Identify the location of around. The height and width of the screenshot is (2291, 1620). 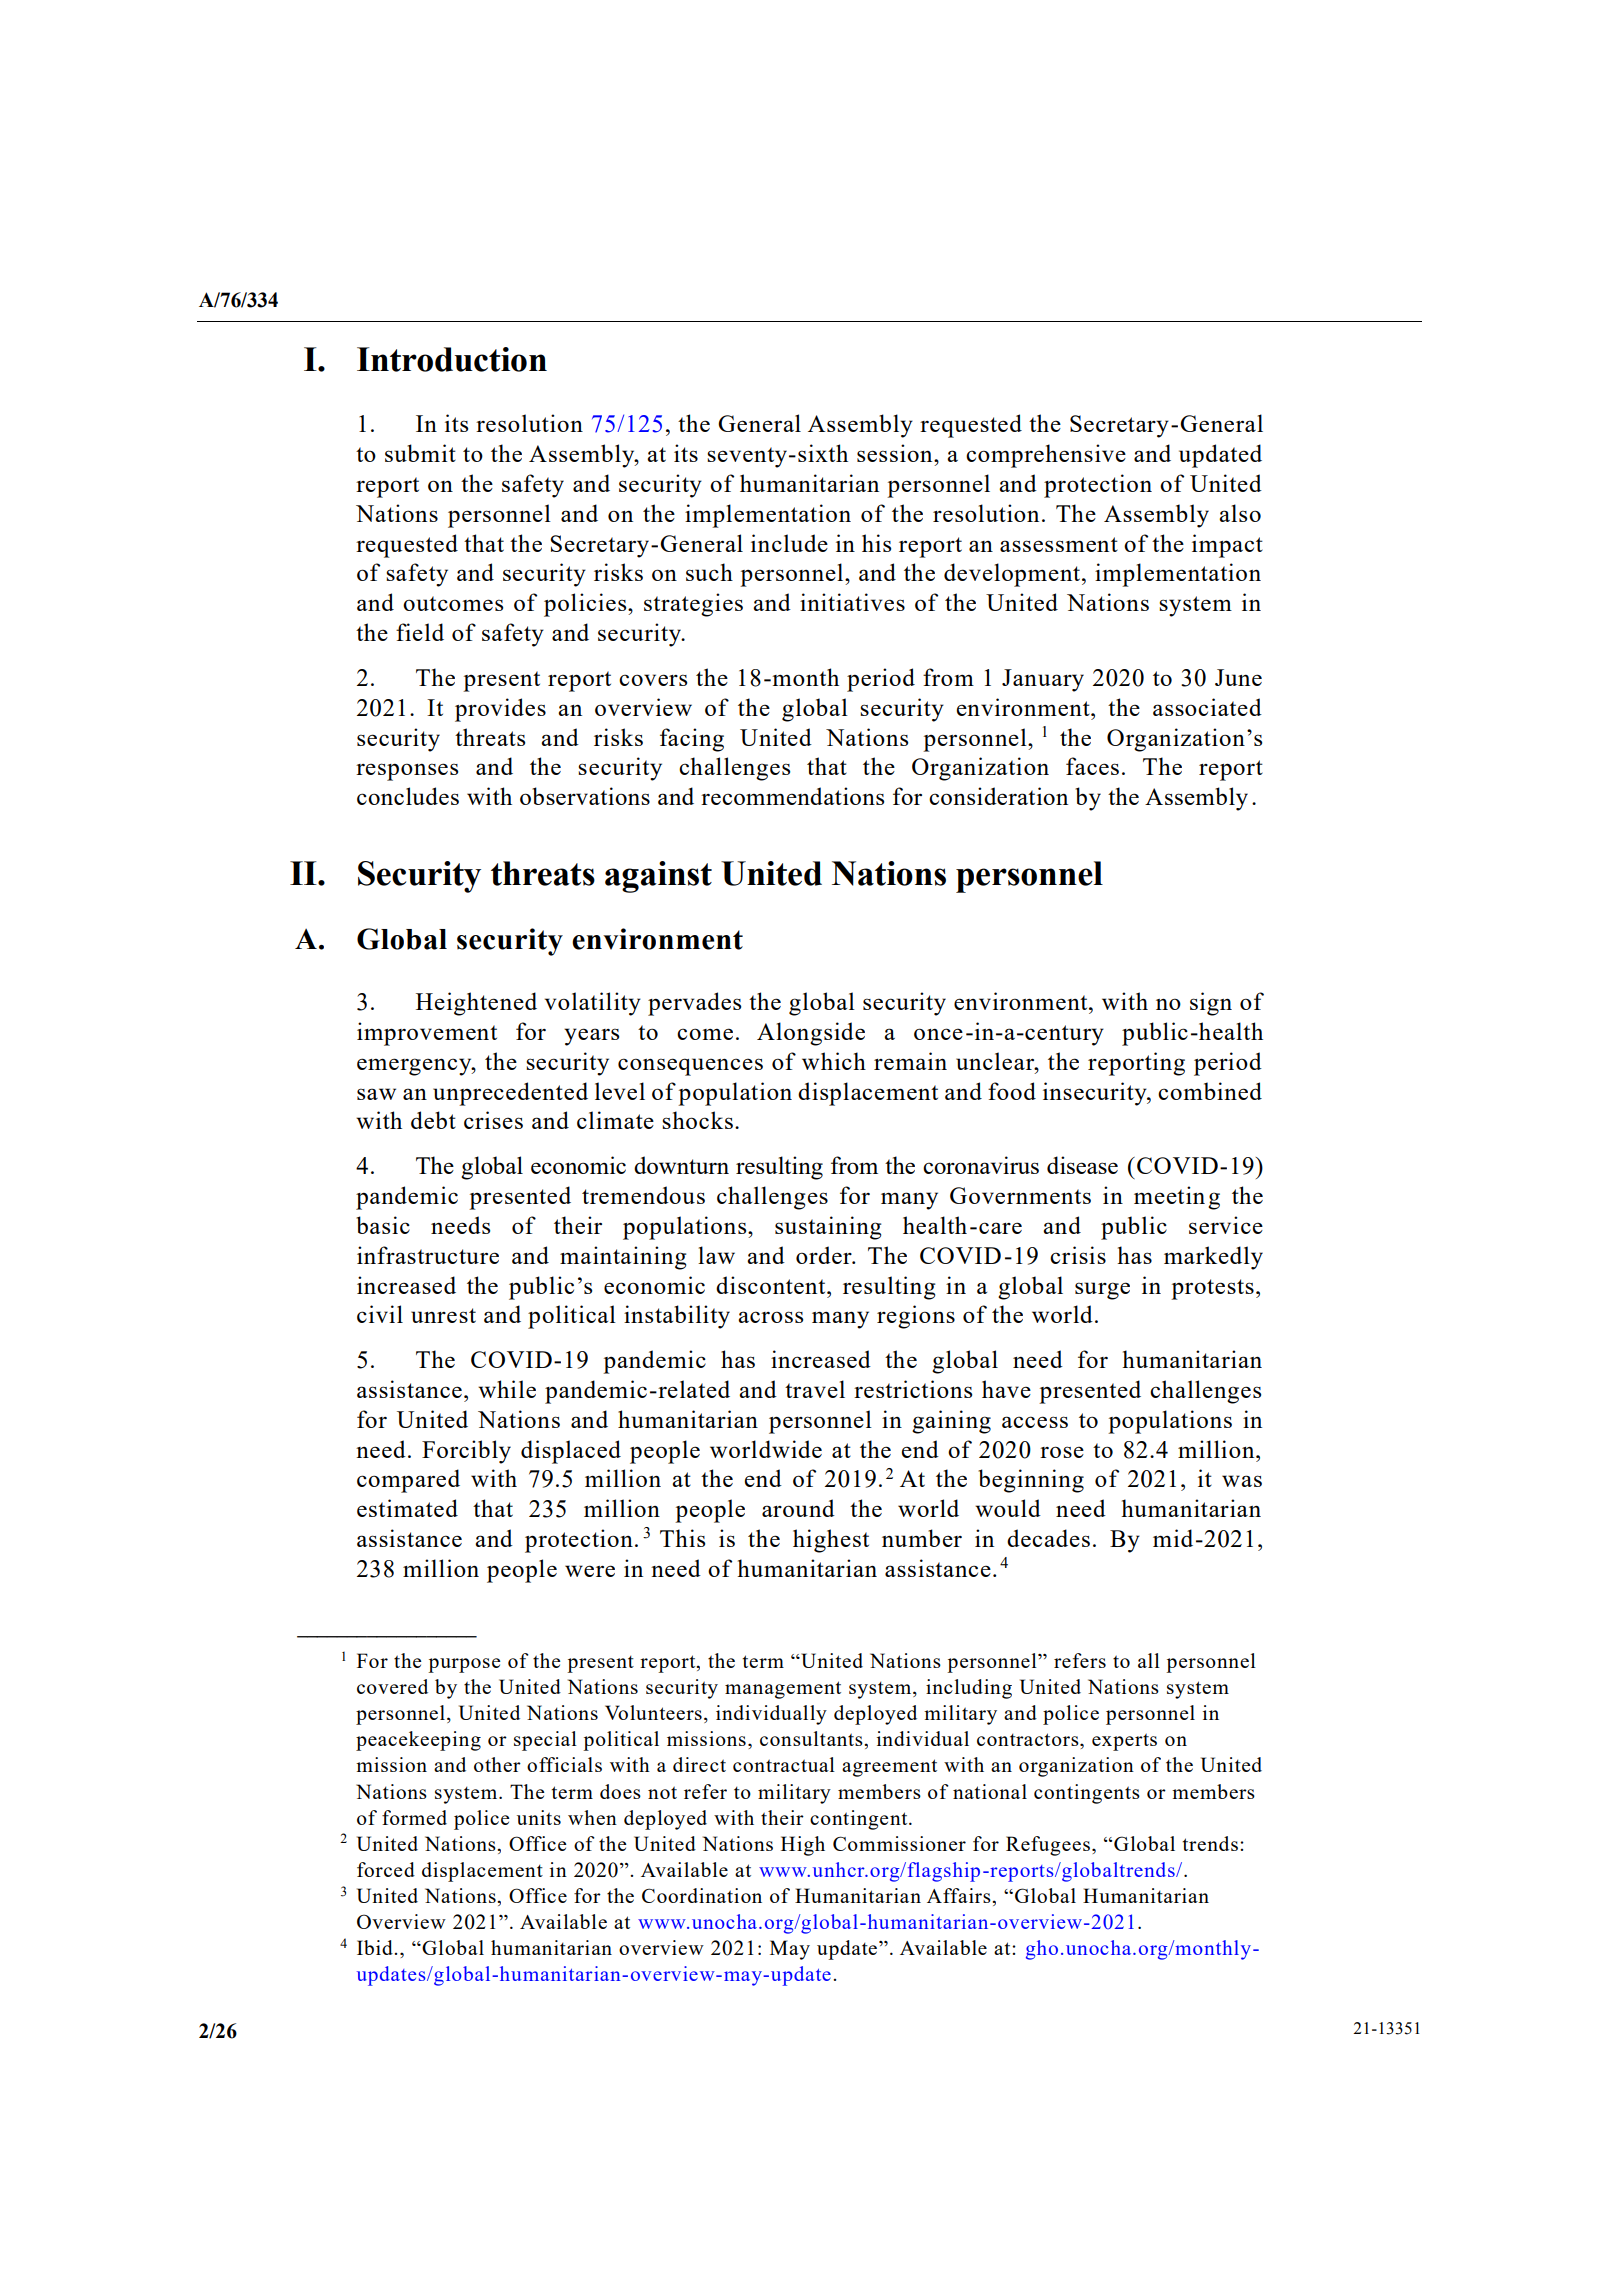
(798, 1508).
